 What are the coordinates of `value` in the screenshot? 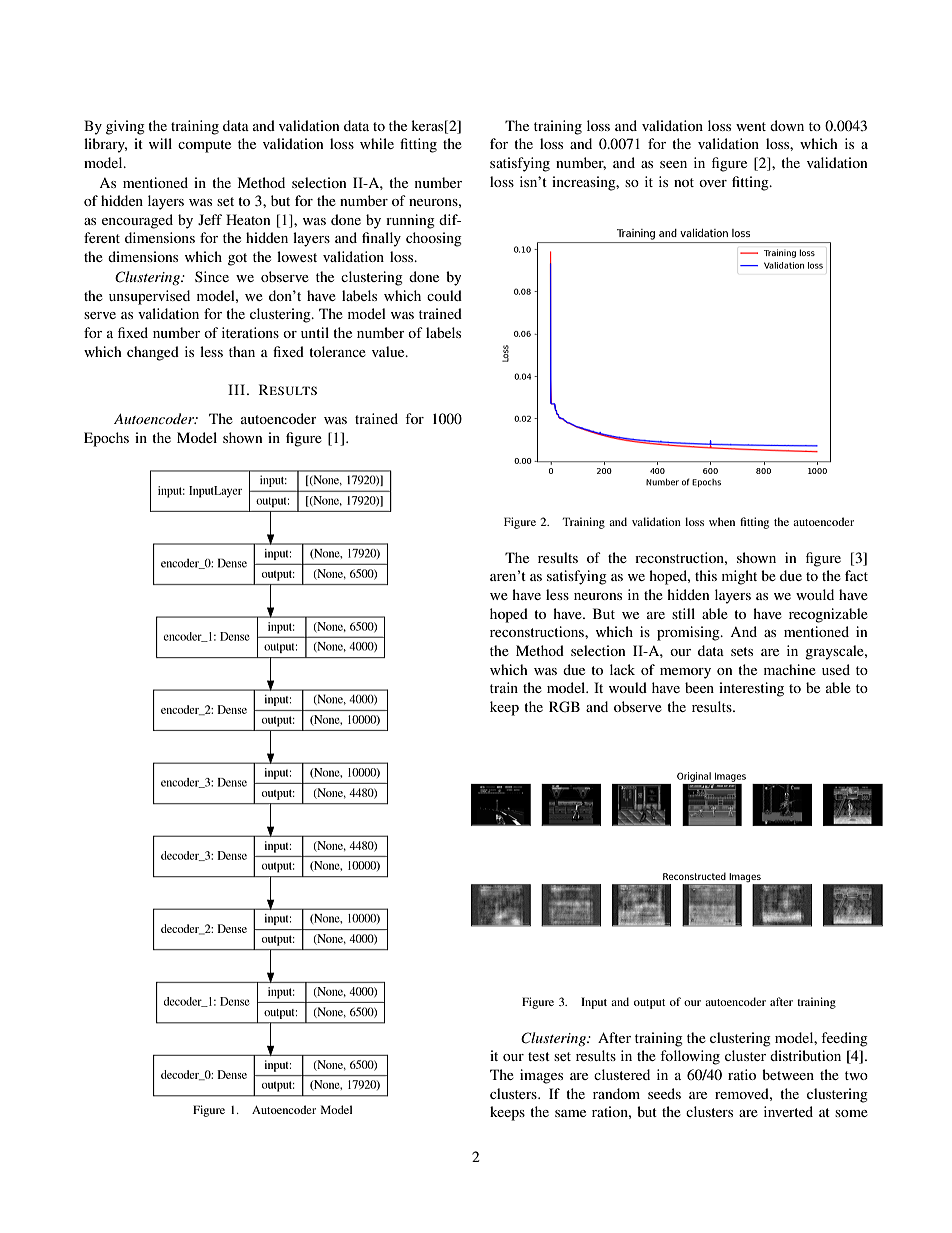 It's located at (389, 351).
